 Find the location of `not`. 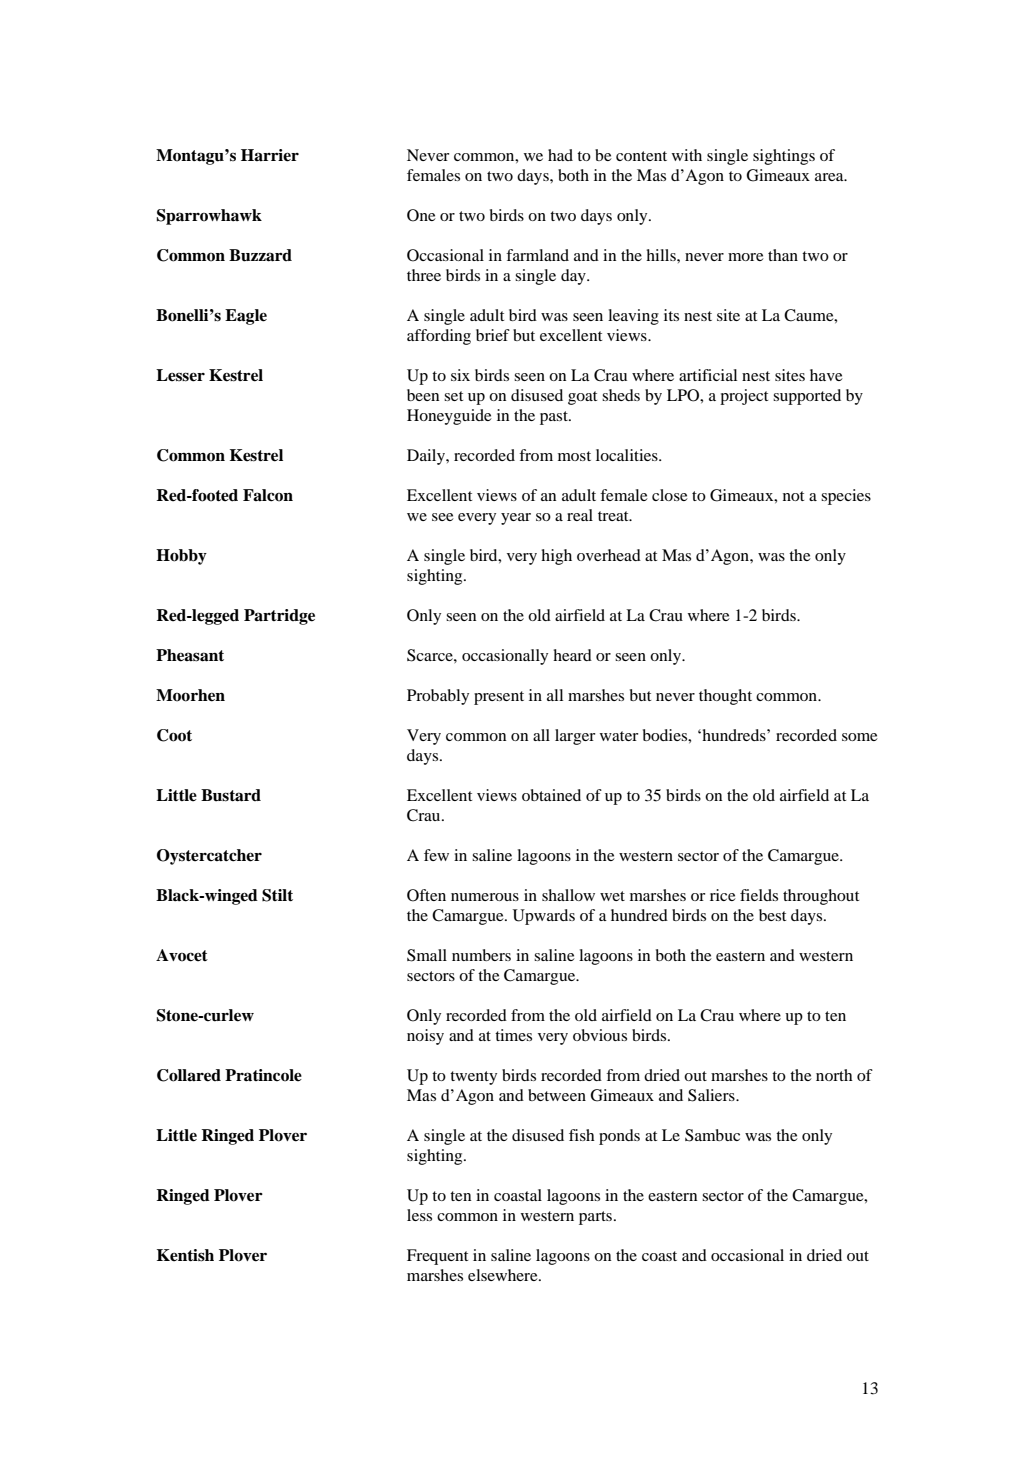

not is located at coordinates (793, 496).
